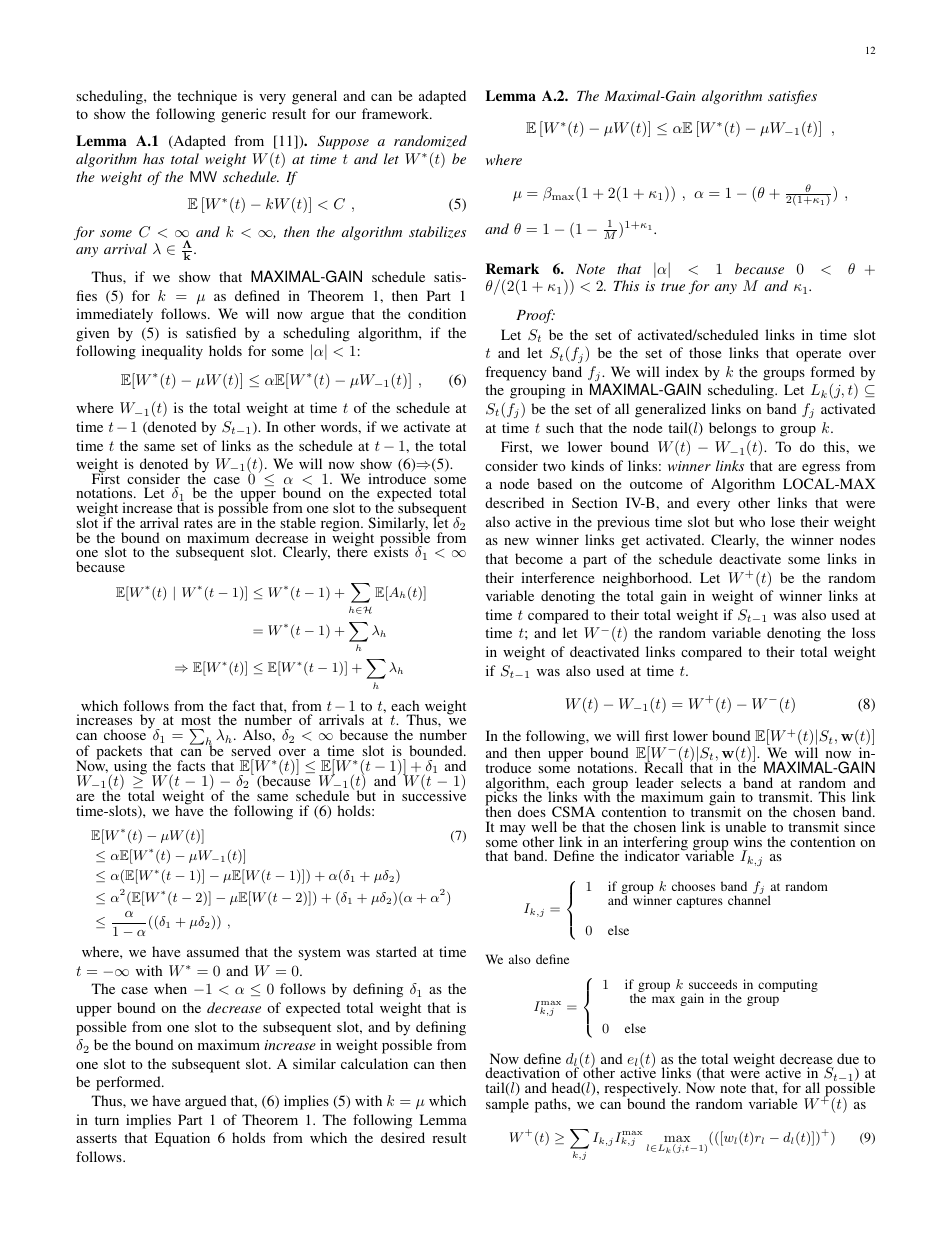 Image resolution: width=952 pixels, height=1233 pixels. Describe the element at coordinates (701, 782) in the page. I see `selects` at that location.
